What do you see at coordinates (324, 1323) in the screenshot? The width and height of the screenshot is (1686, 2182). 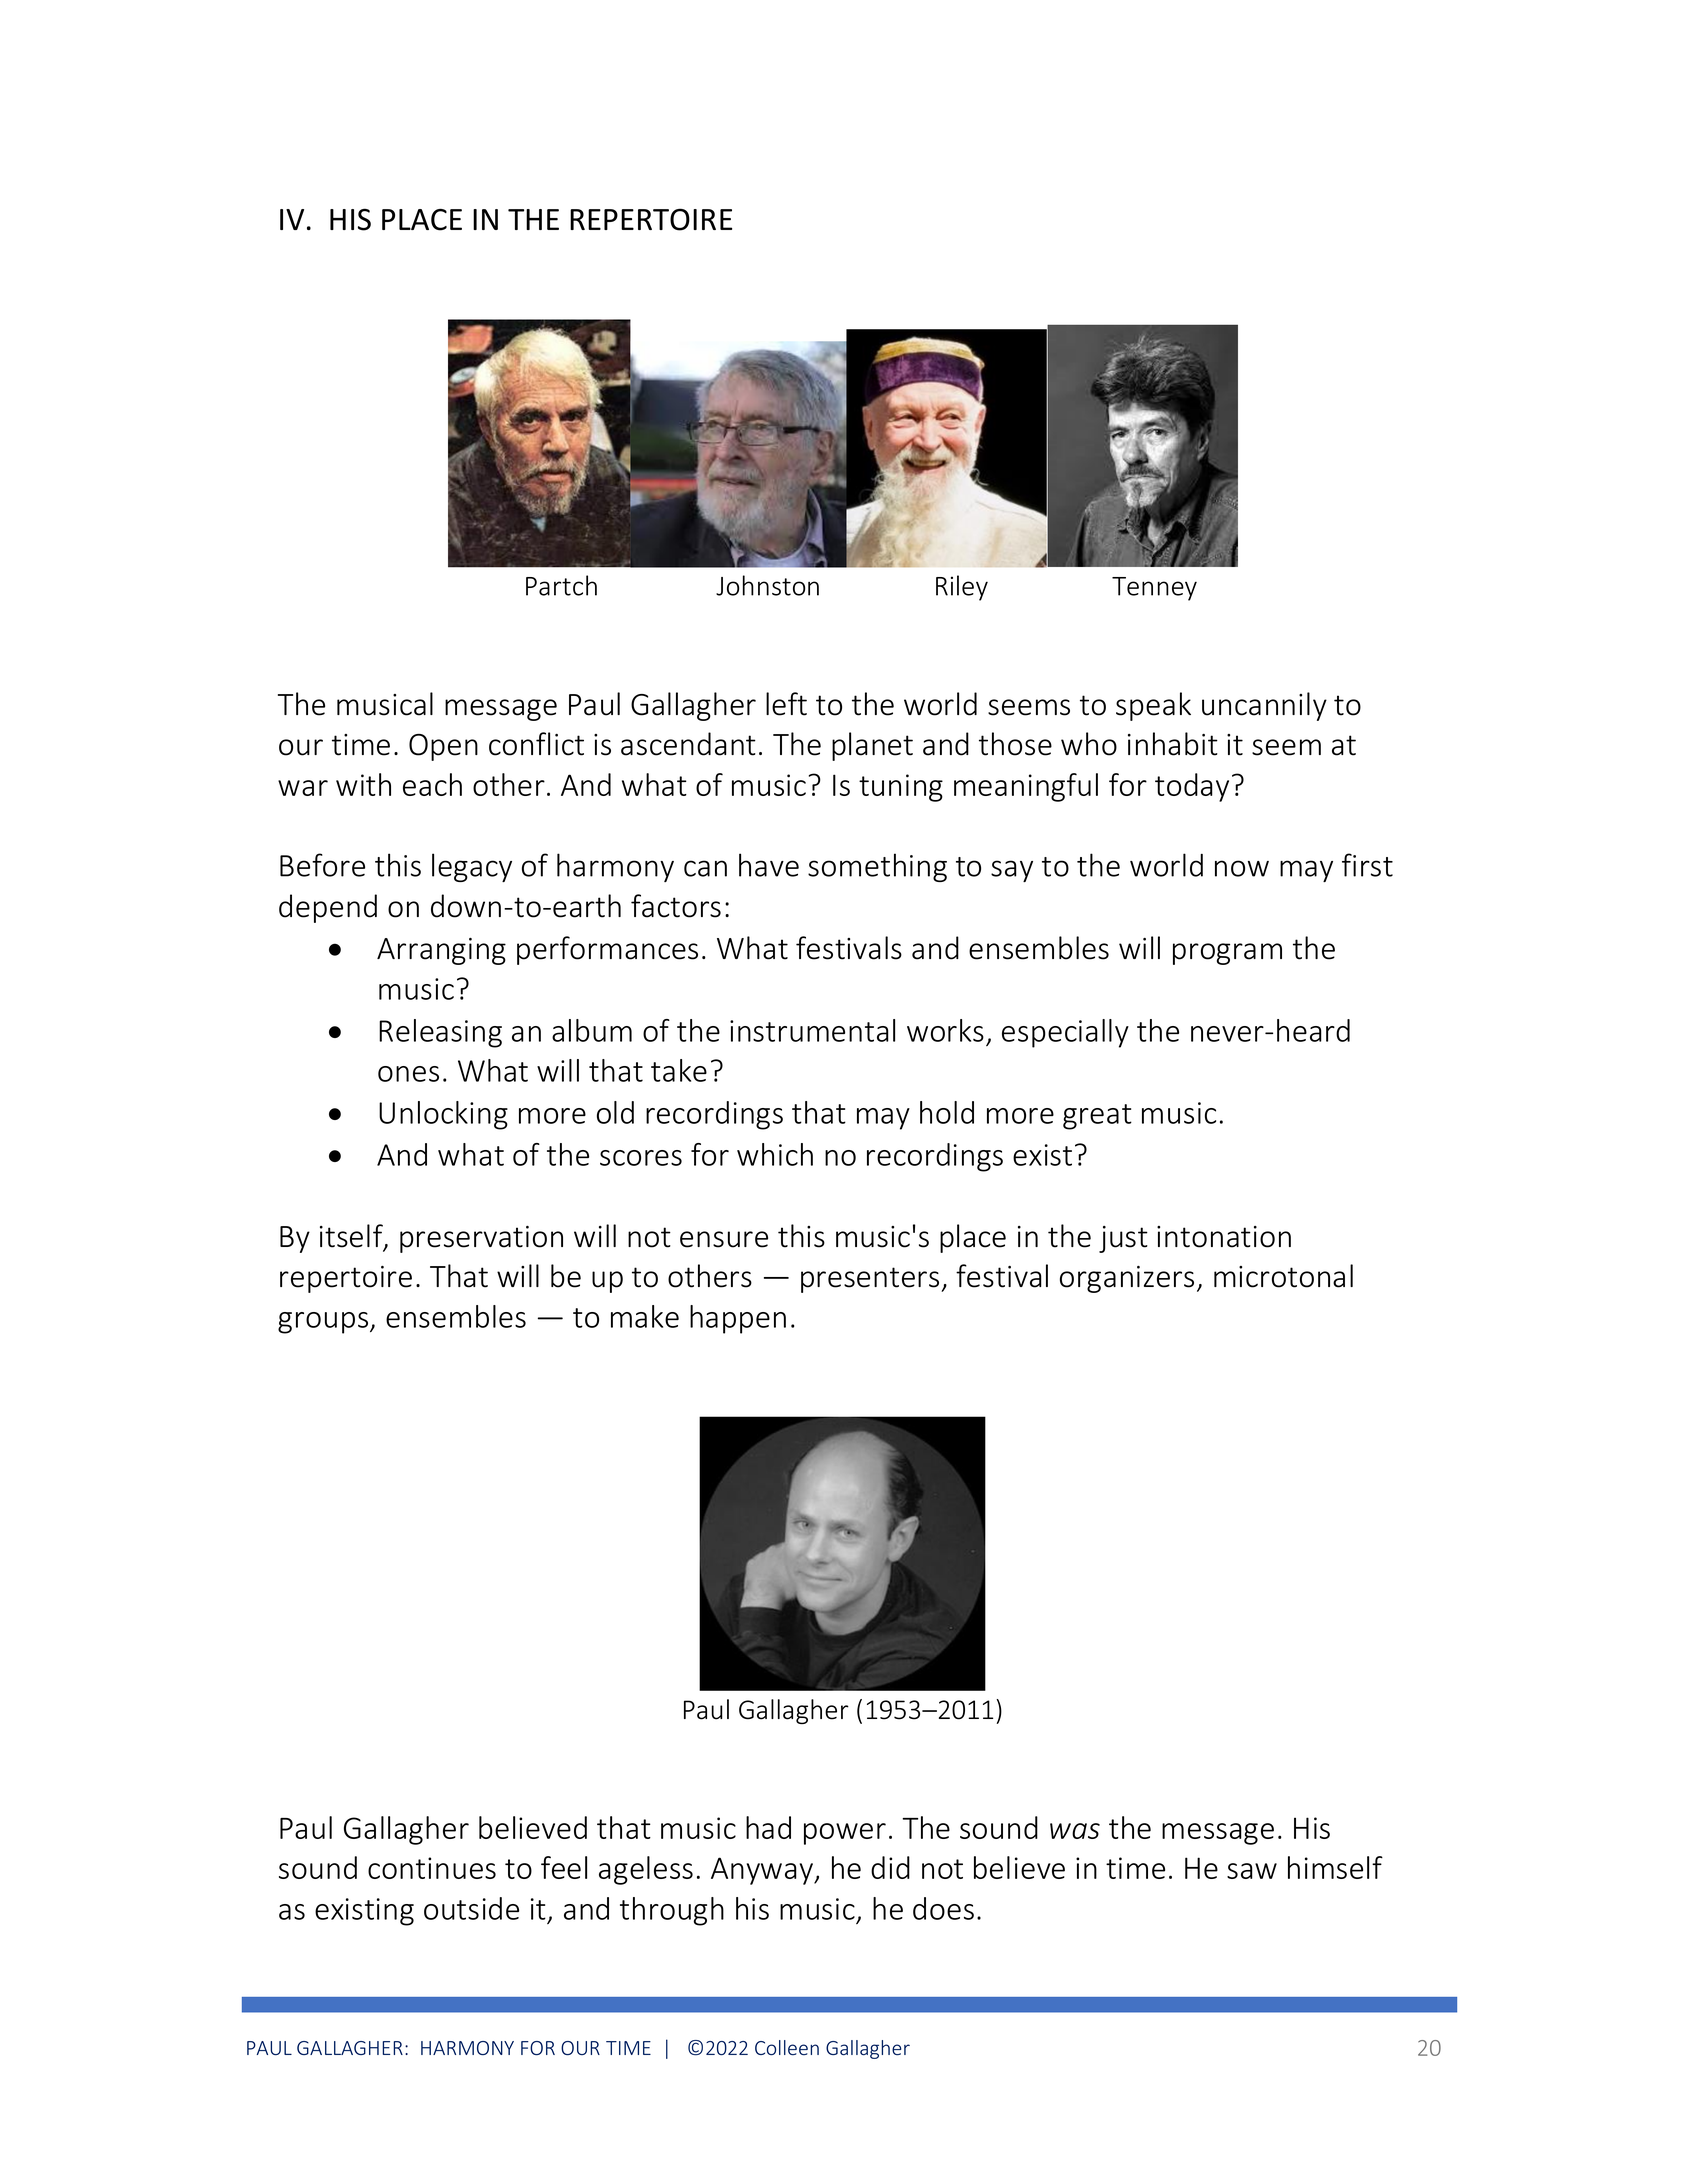 I see `groups` at bounding box center [324, 1323].
